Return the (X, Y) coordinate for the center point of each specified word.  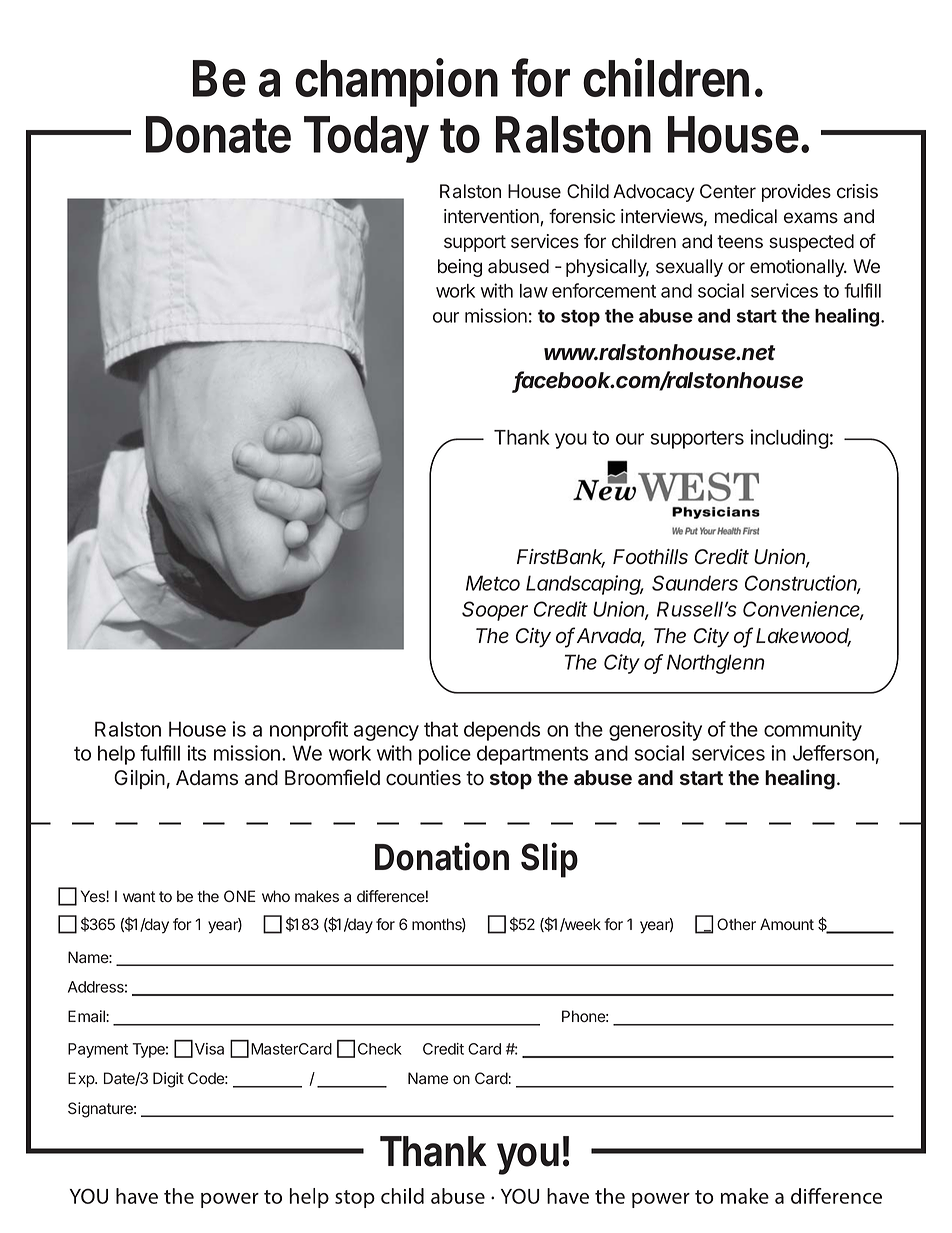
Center (728, 191)
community (813, 731)
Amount (787, 924)
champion (396, 82)
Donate (218, 134)
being (460, 268)
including (789, 439)
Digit (168, 1080)
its (196, 753)
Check (380, 1049)
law (534, 291)
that (441, 729)
